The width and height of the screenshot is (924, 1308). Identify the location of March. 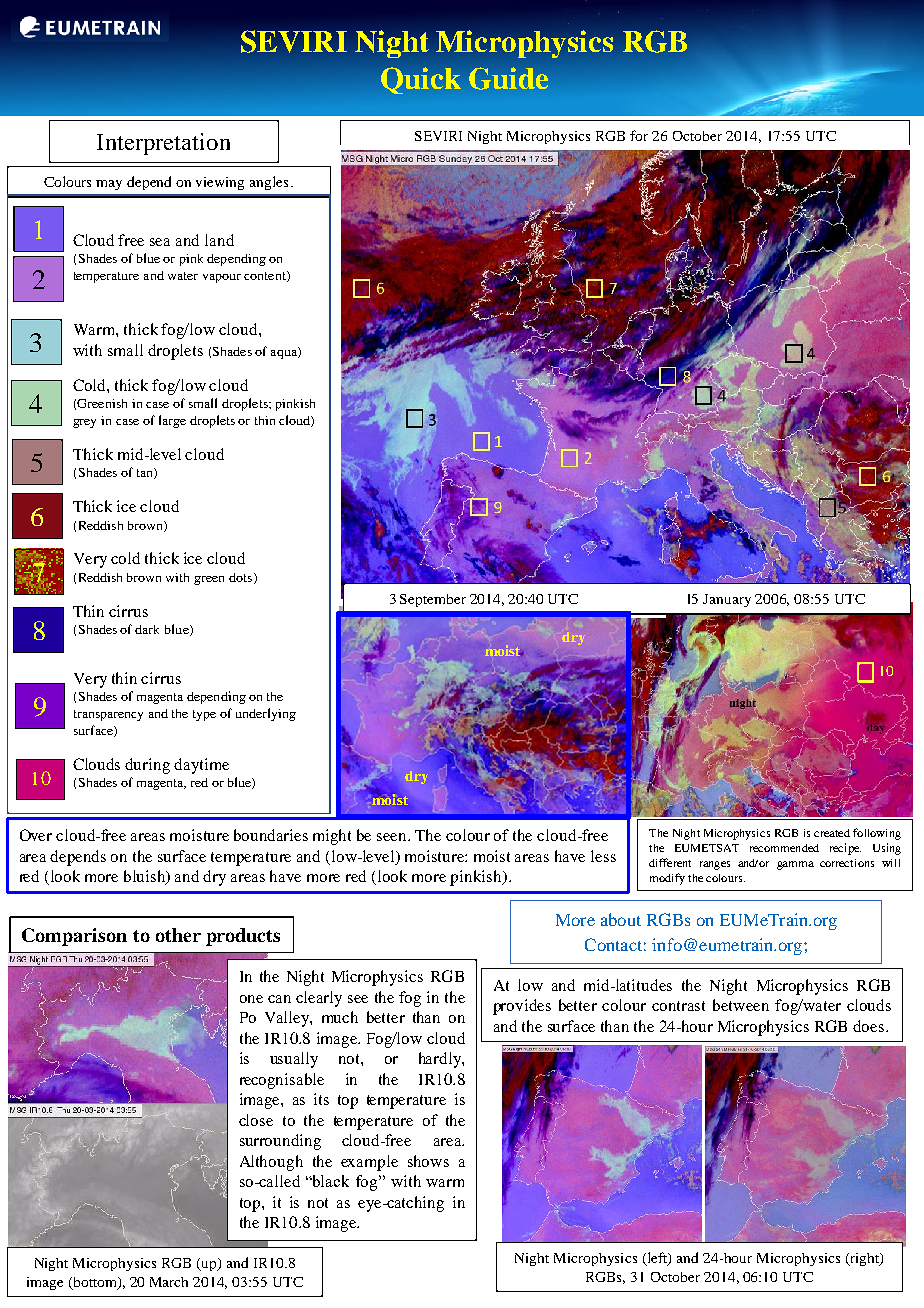
(169, 1282).
